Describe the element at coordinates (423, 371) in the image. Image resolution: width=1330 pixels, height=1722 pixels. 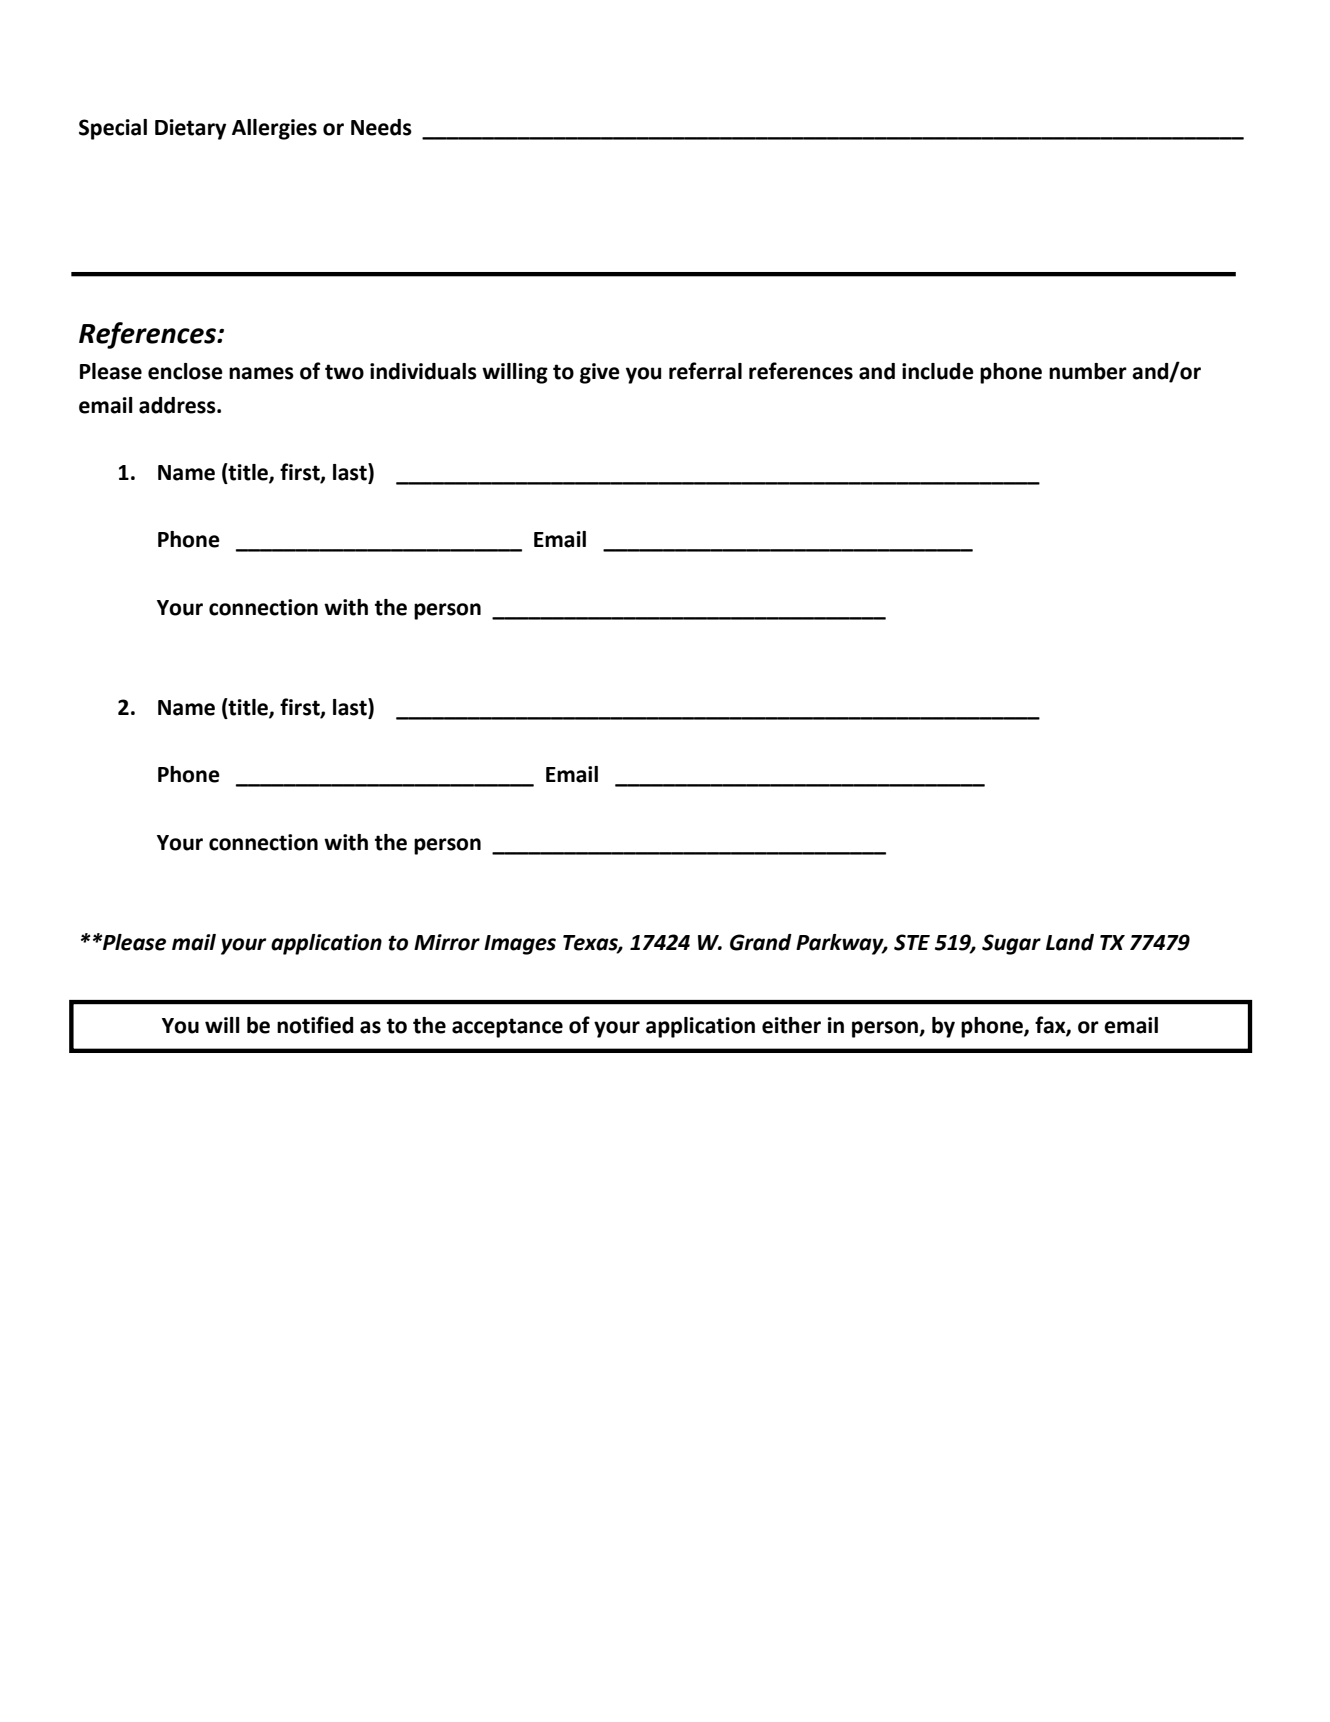
I see `individuals` at that location.
